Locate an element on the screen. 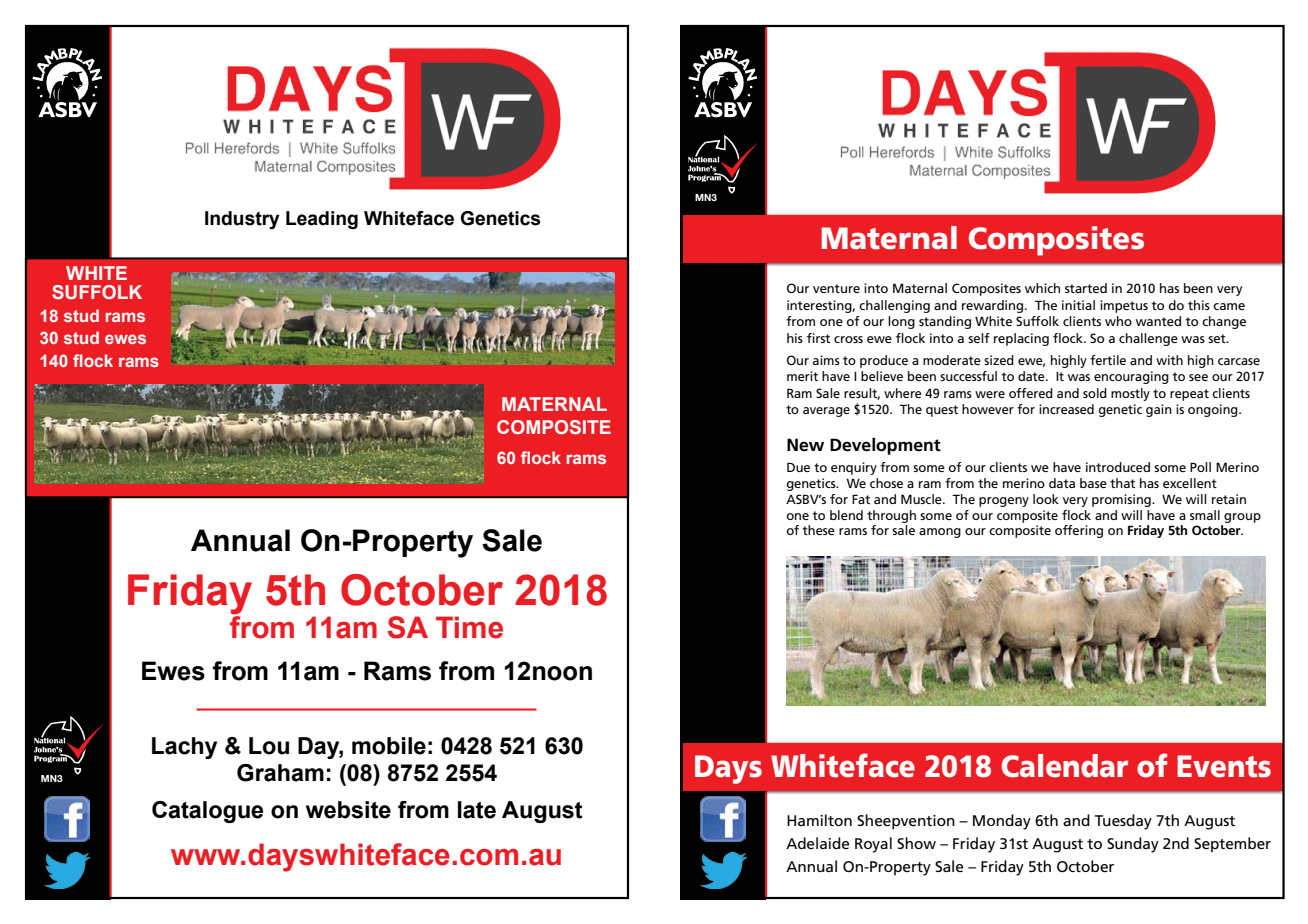 Image resolution: width=1308 pixels, height=924 pixels. Hamilton is located at coordinates (819, 820).
